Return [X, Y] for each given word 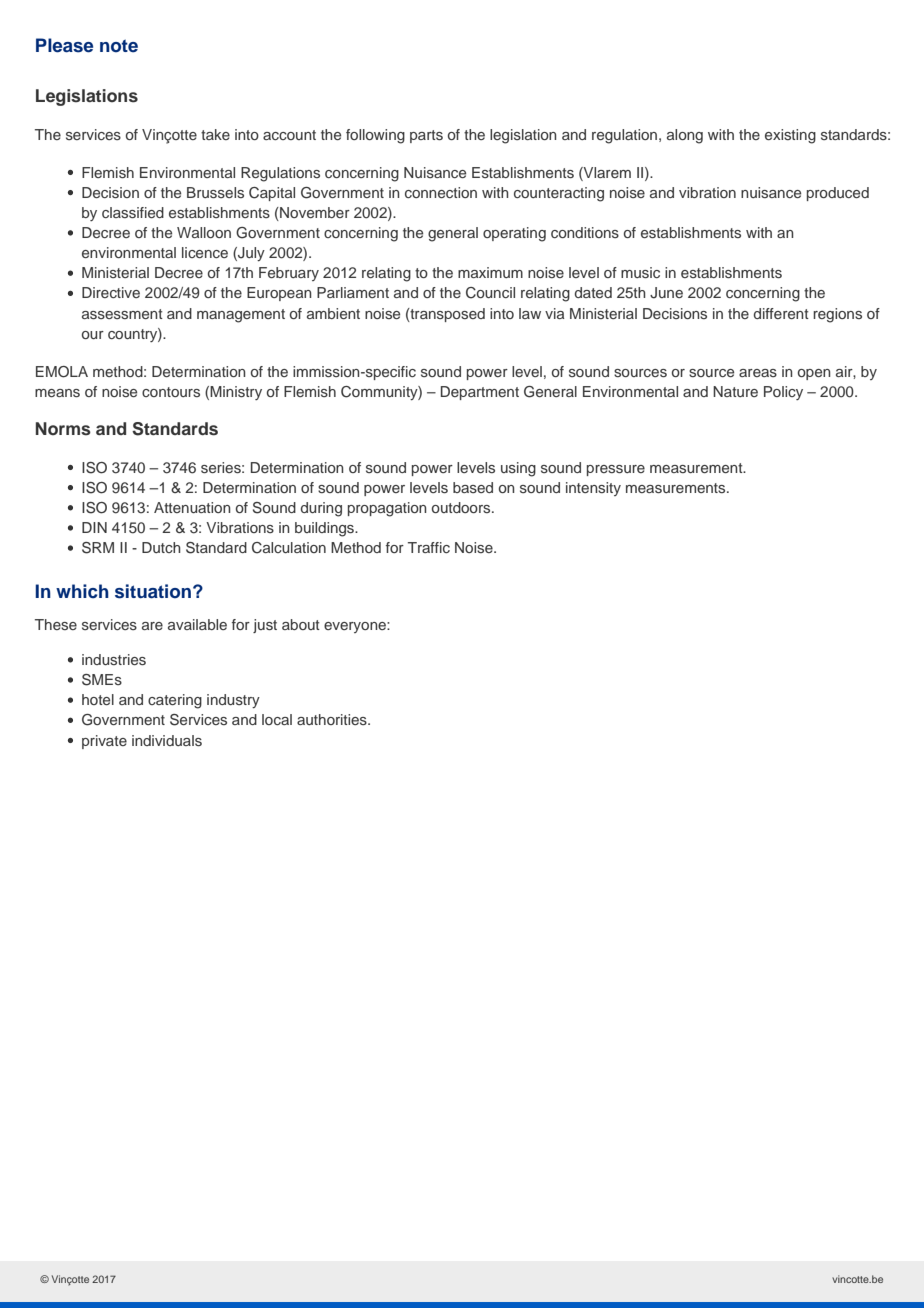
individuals [167, 740]
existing [790, 136]
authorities [333, 719]
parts [426, 136]
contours [171, 392]
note [119, 46]
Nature [735, 391]
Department [480, 393]
